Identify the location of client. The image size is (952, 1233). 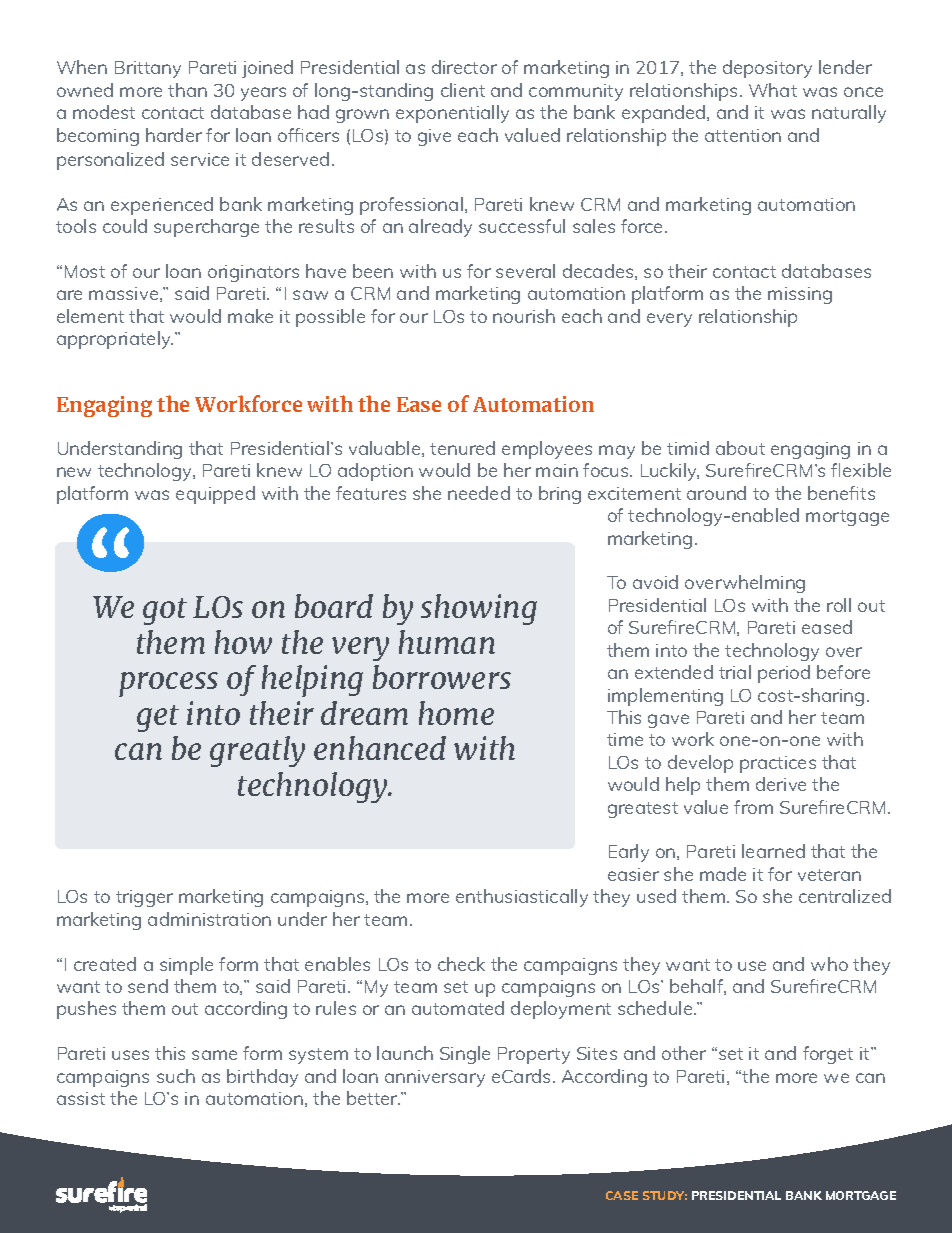
(463, 90).
